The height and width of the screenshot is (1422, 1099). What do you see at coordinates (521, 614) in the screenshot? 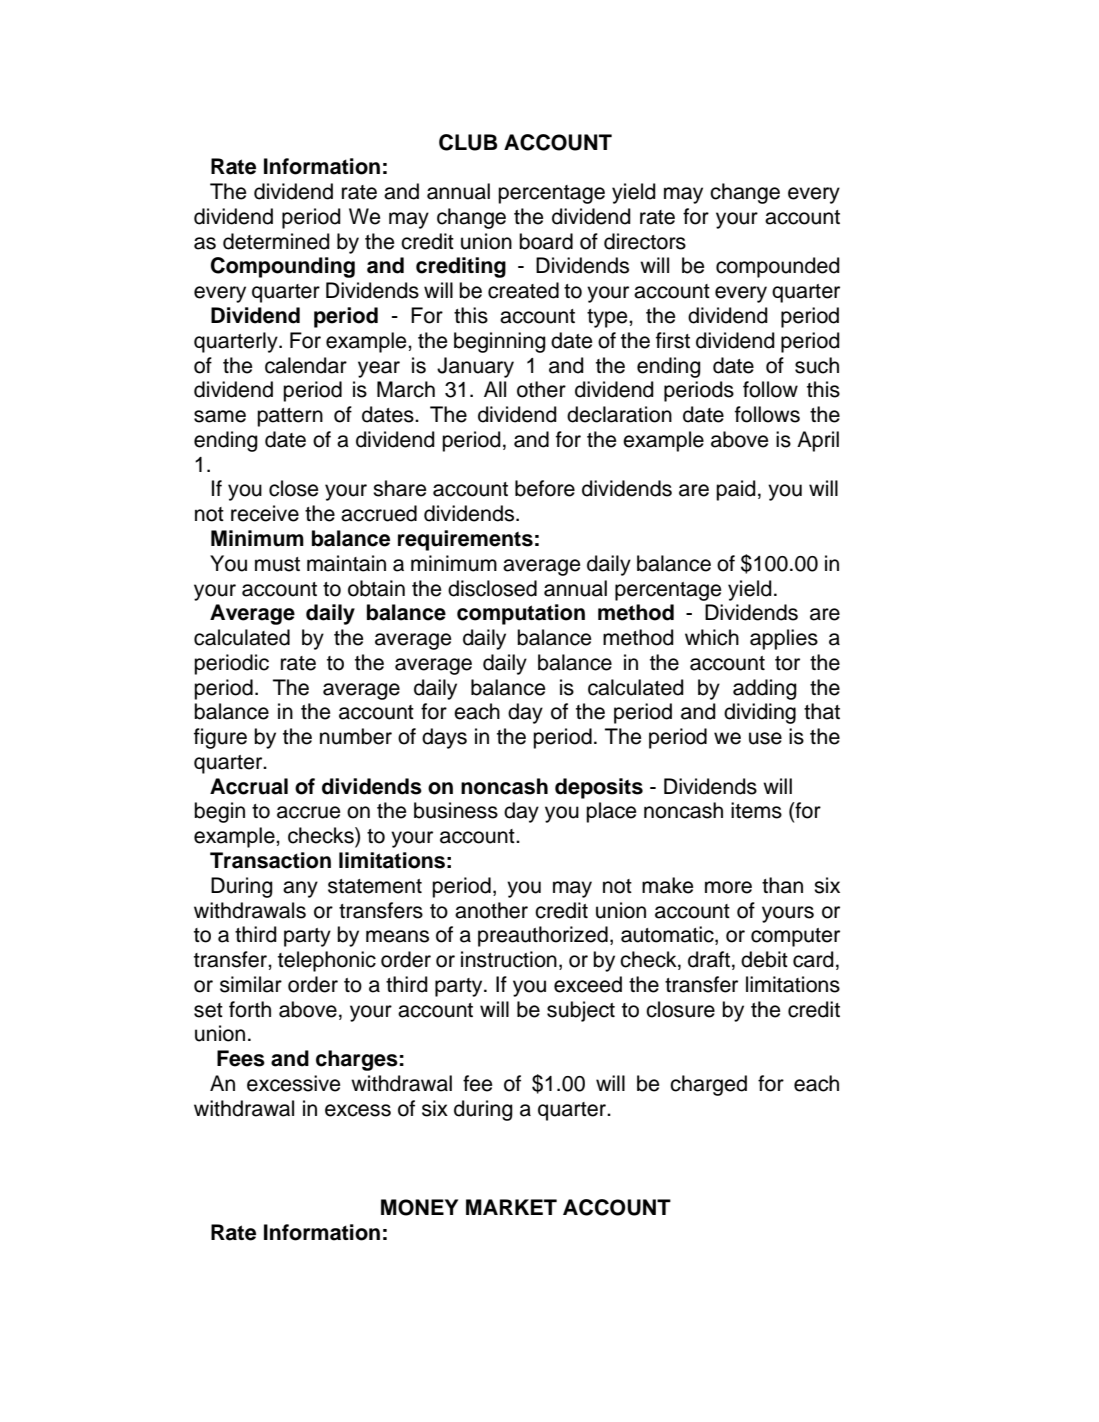
I see `computation` at bounding box center [521, 614].
